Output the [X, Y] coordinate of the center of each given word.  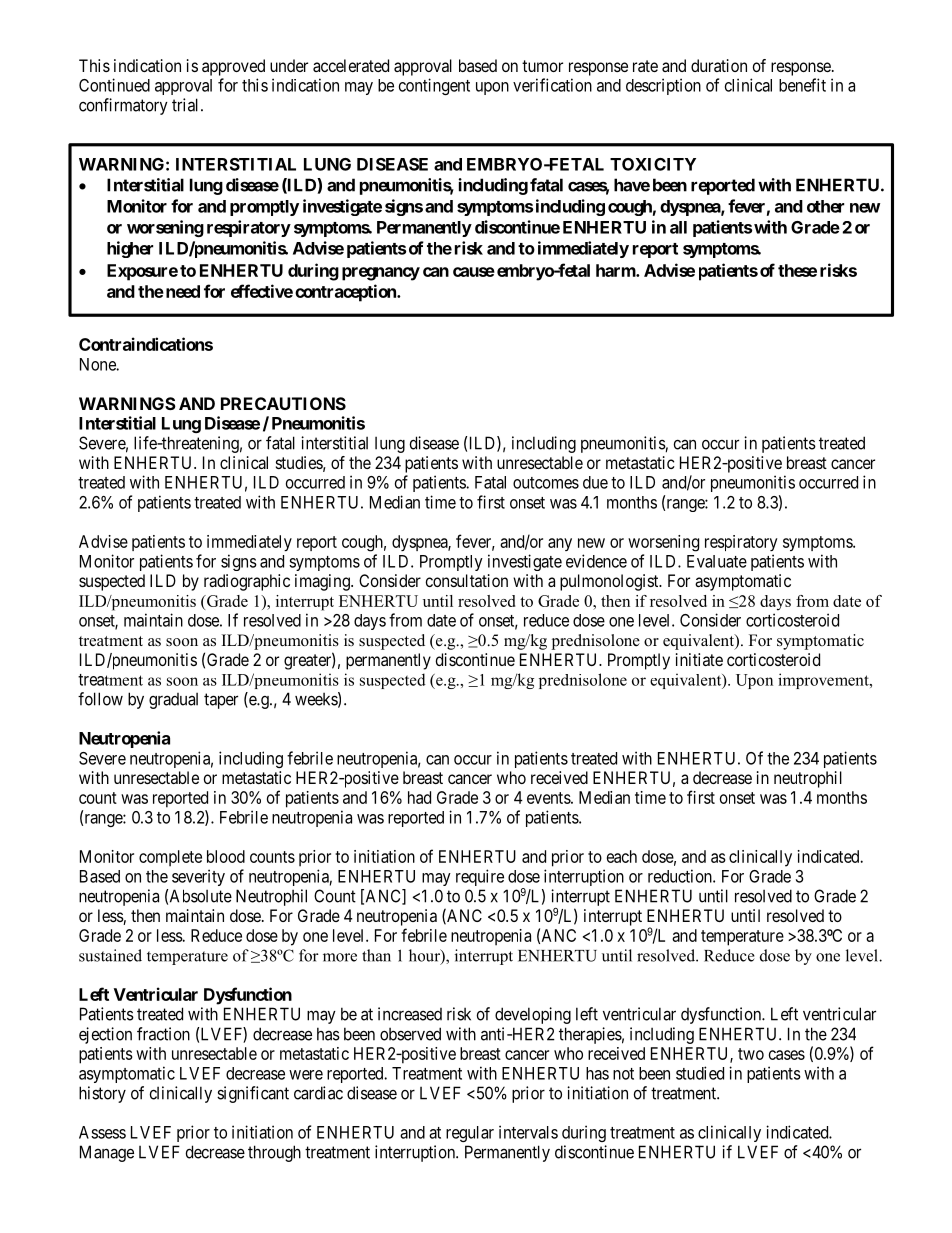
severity [198, 877]
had [419, 797]
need [181, 291]
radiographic [247, 582]
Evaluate [717, 561]
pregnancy [381, 274]
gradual [173, 701]
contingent [434, 86]
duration [719, 65]
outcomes [546, 483]
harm [616, 270]
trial [187, 105]
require [480, 877]
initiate [699, 659]
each [622, 856]
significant [253, 1094]
